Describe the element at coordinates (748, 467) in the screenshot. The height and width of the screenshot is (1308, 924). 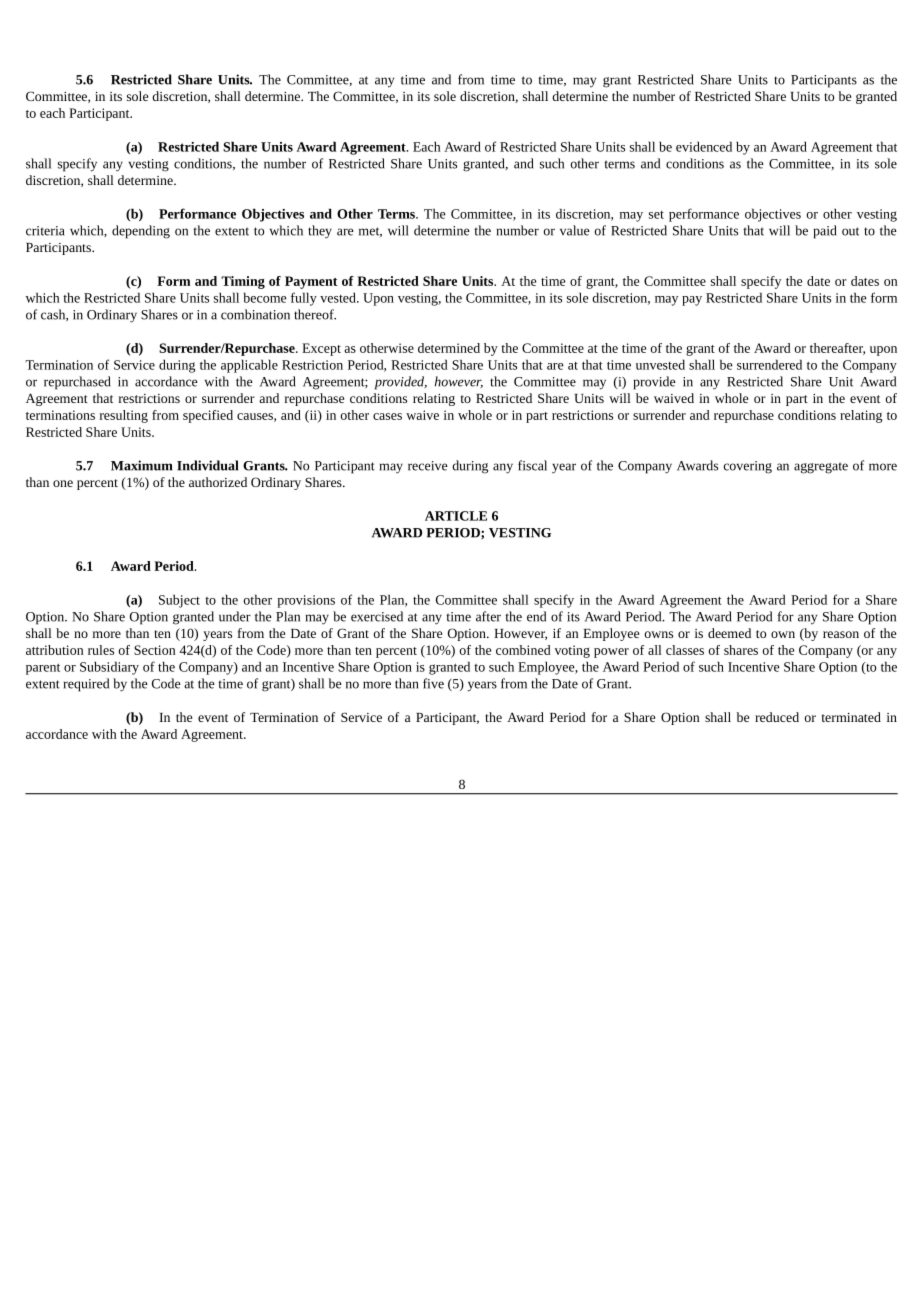
I see `covering` at that location.
